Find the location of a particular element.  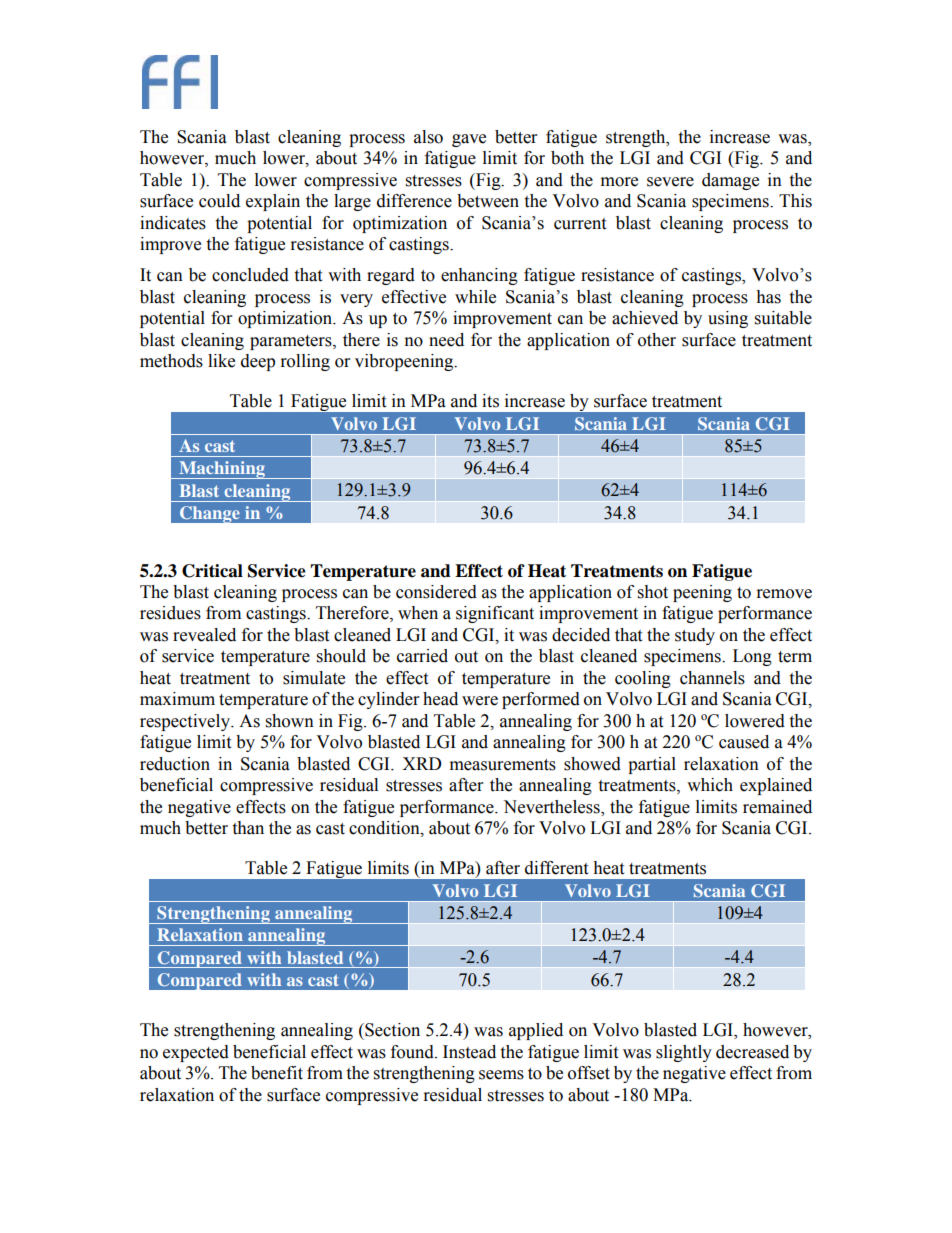

could is located at coordinates (219, 201).
